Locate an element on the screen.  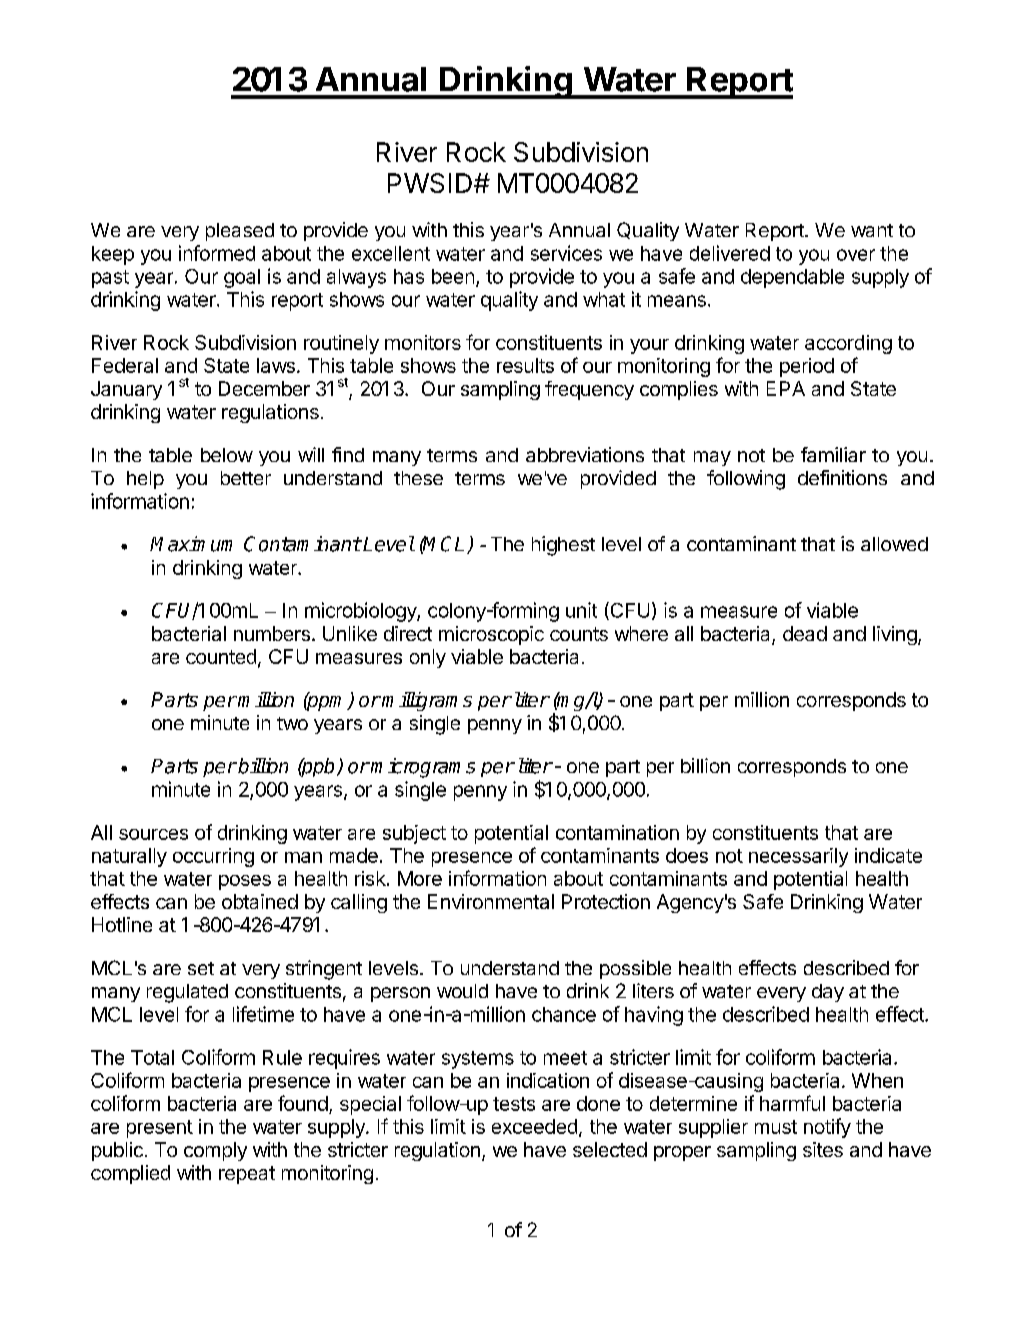
informed is located at coordinates (217, 253).
